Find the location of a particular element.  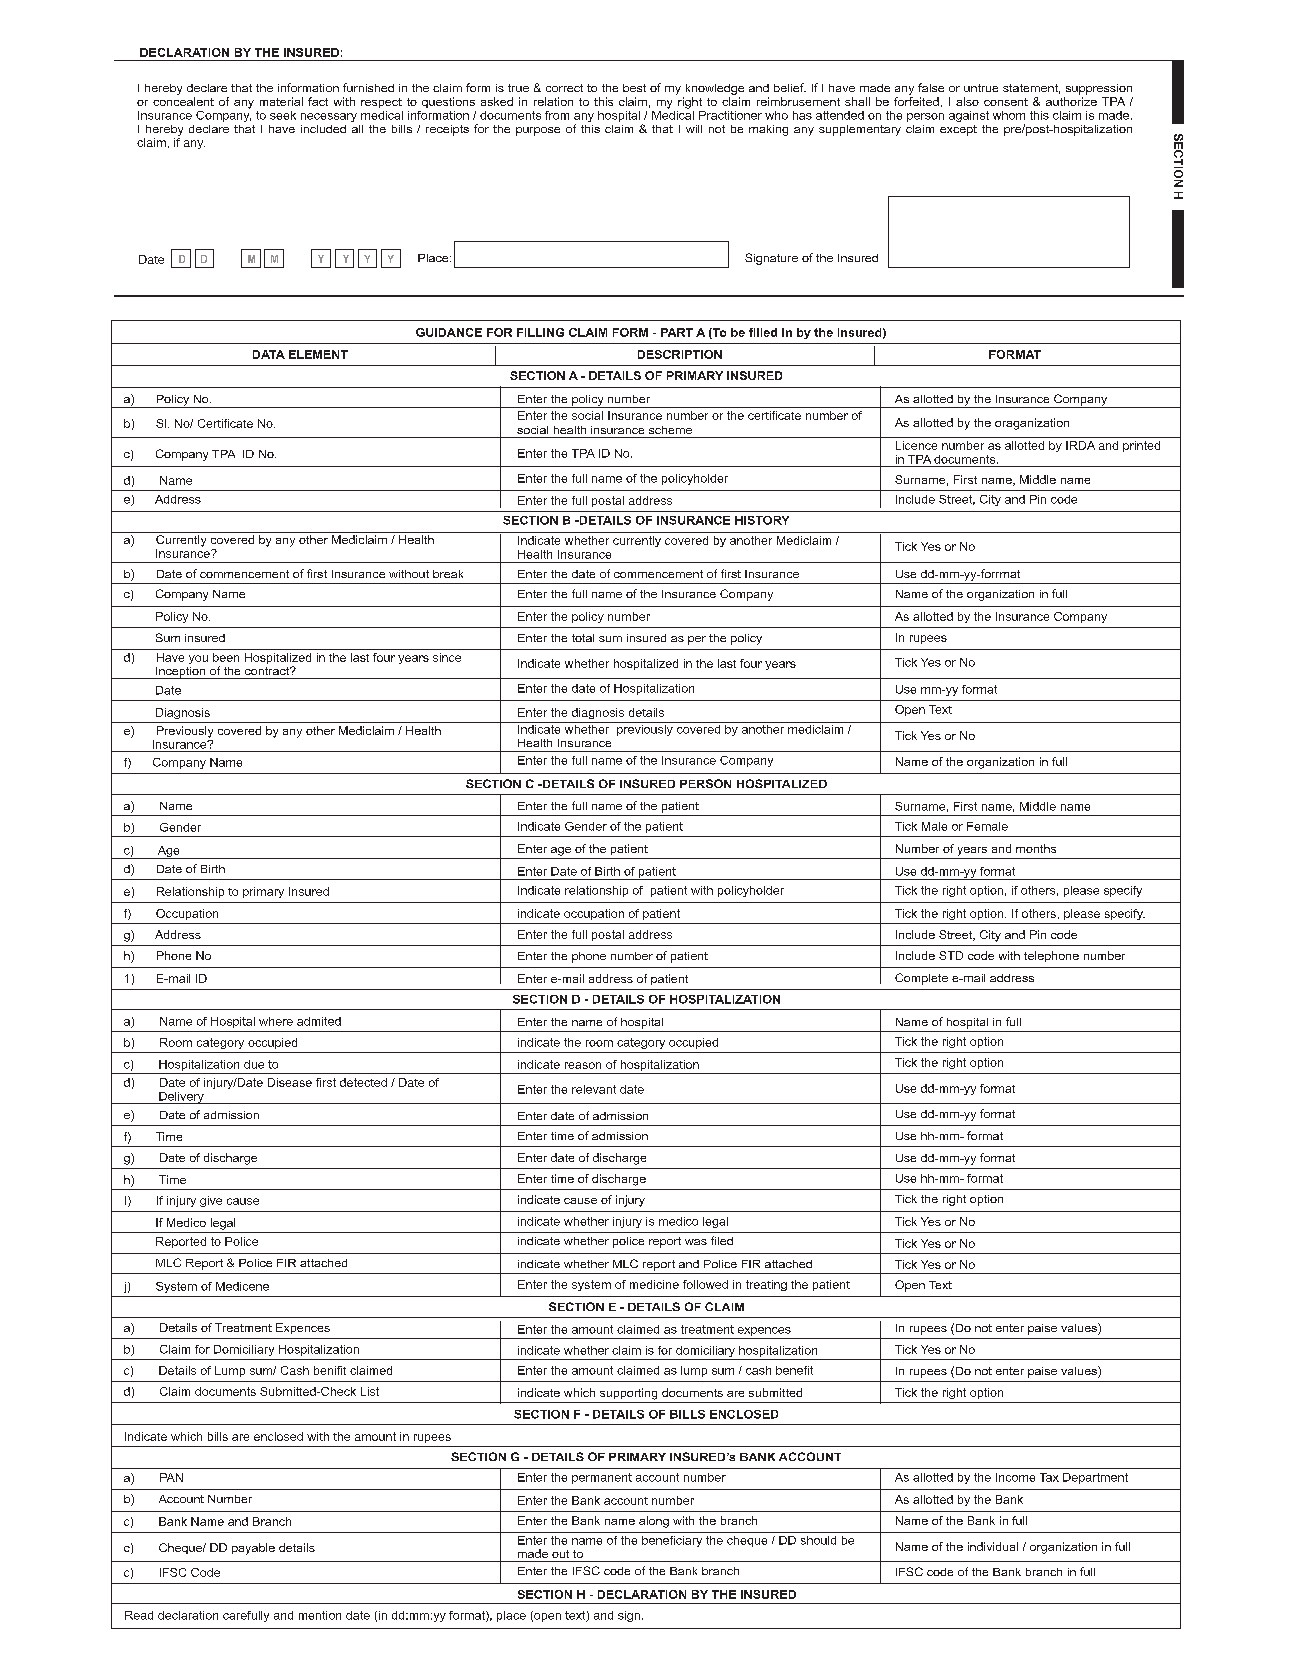

seek is located at coordinates (283, 115).
